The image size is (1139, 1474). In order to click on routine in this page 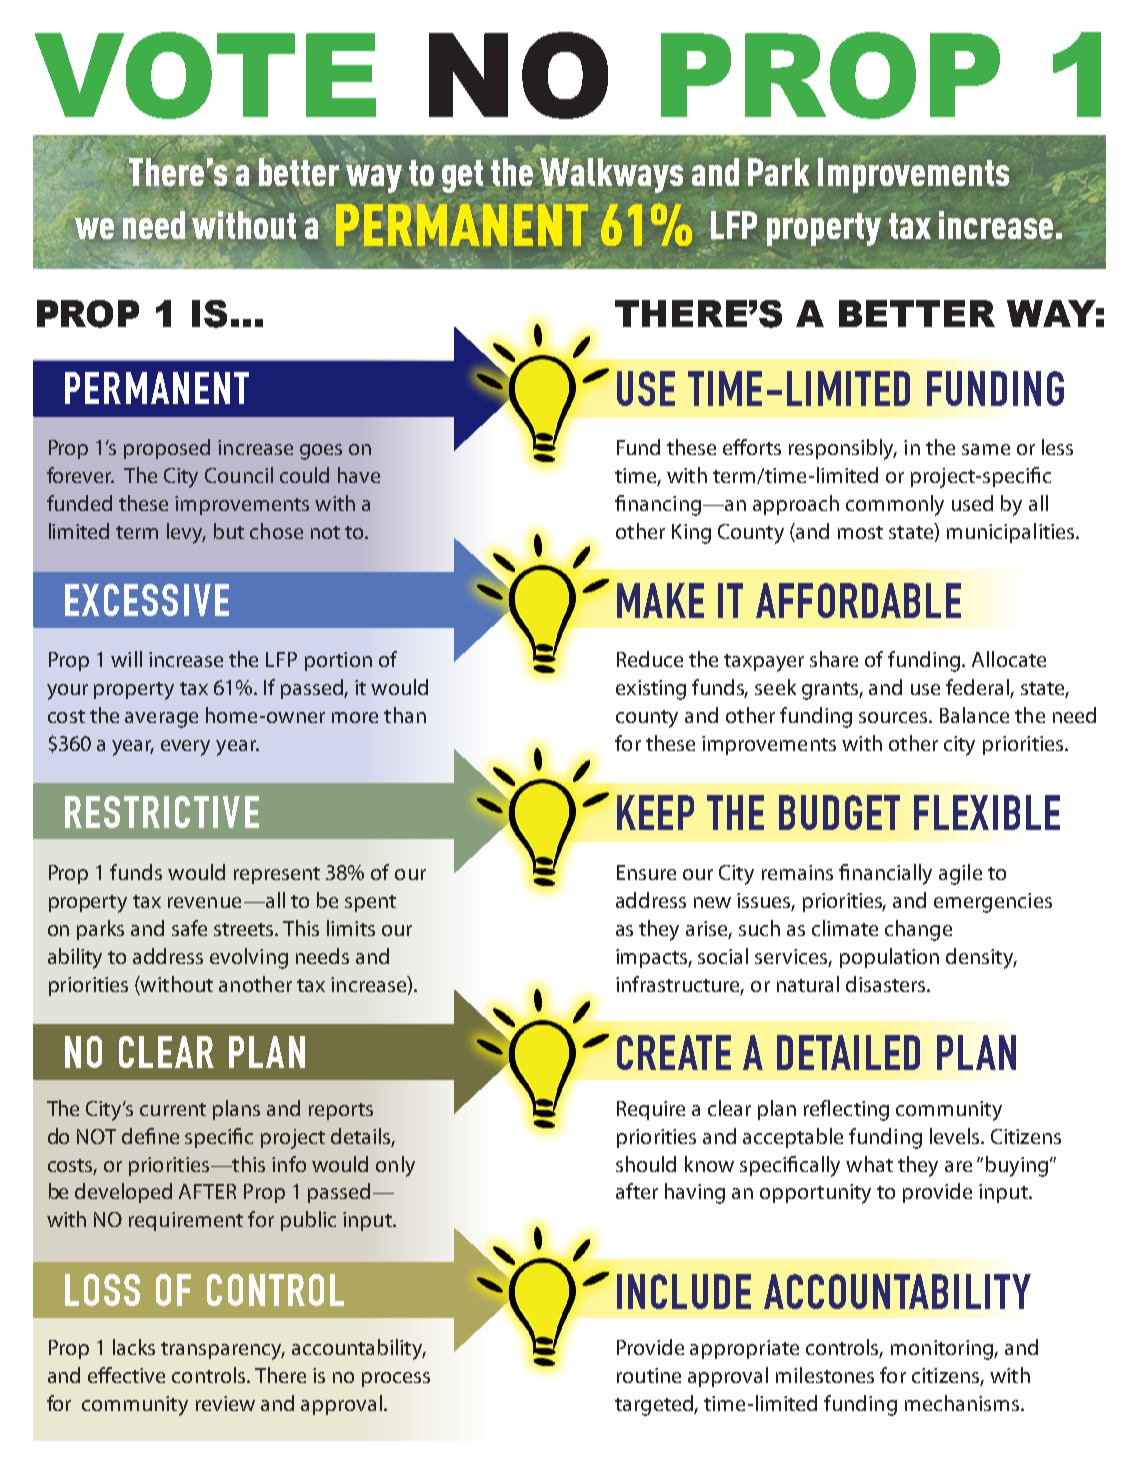, I will do `click(649, 1375)`.
